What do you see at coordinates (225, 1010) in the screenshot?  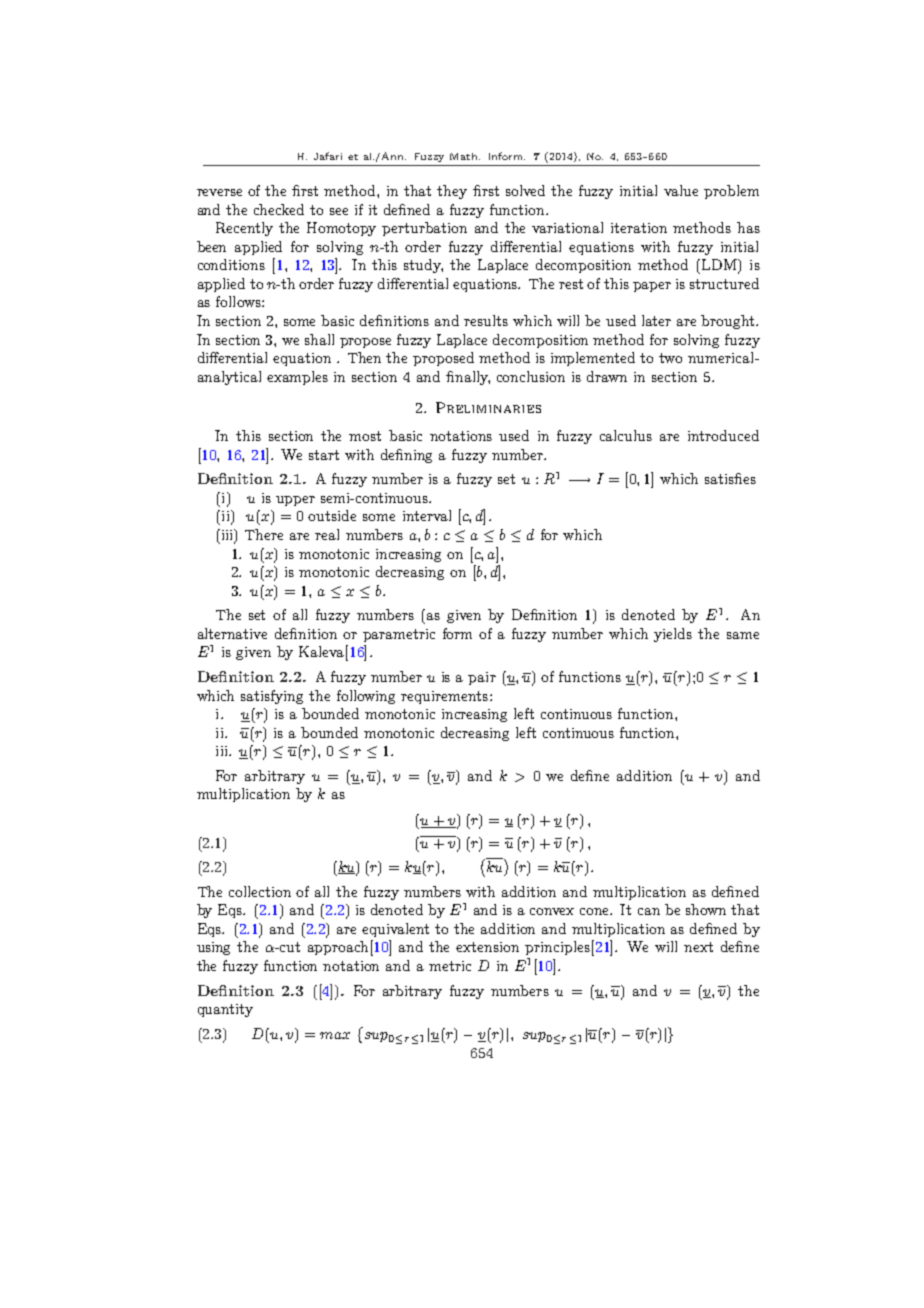 I see `quantity` at bounding box center [225, 1010].
